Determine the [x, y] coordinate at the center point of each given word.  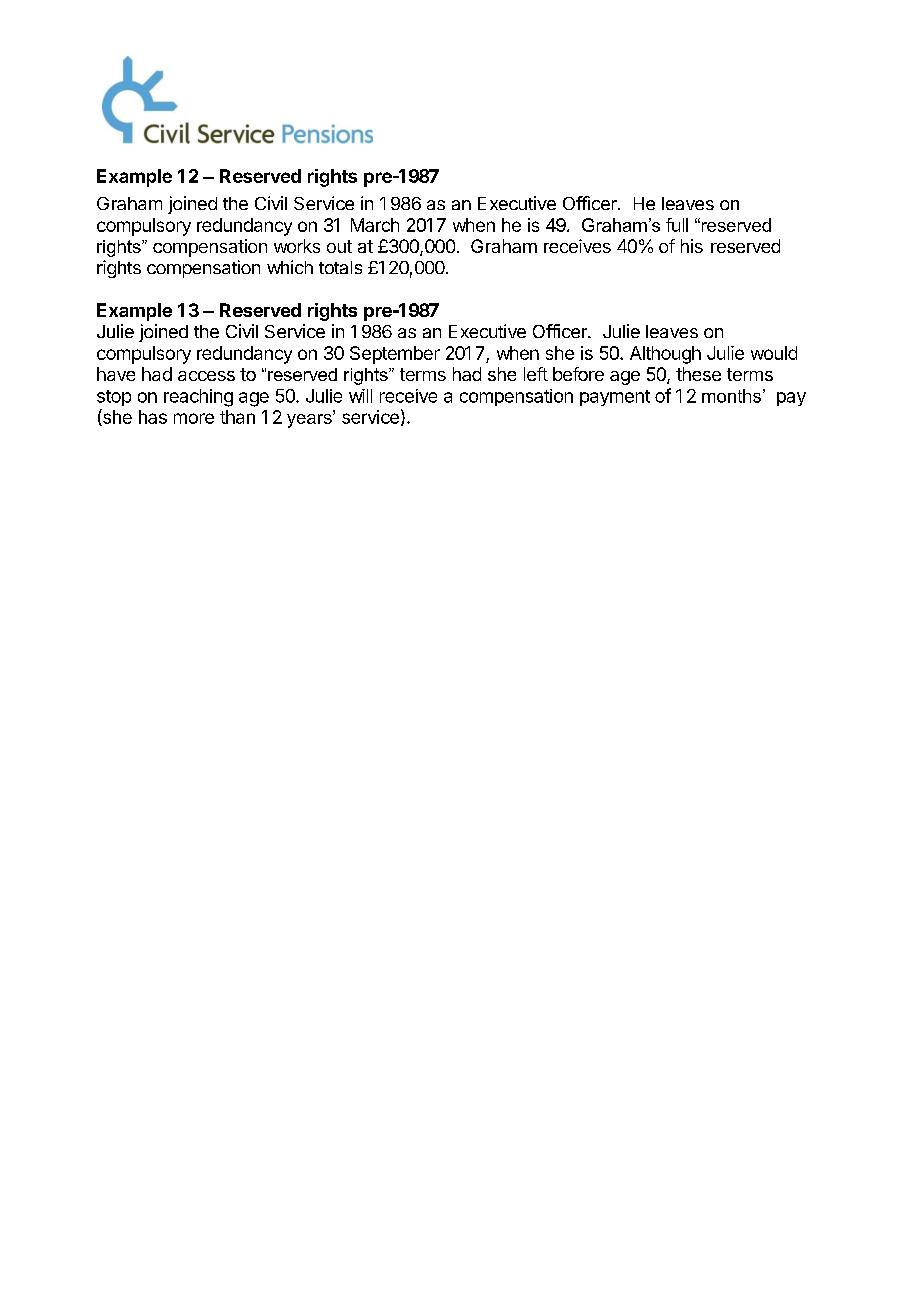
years [310, 419]
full [677, 225]
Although [665, 355]
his [692, 246]
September [395, 355]
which [290, 267]
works [297, 246]
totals [340, 267]
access [206, 376]
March [375, 225]
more [194, 418]
